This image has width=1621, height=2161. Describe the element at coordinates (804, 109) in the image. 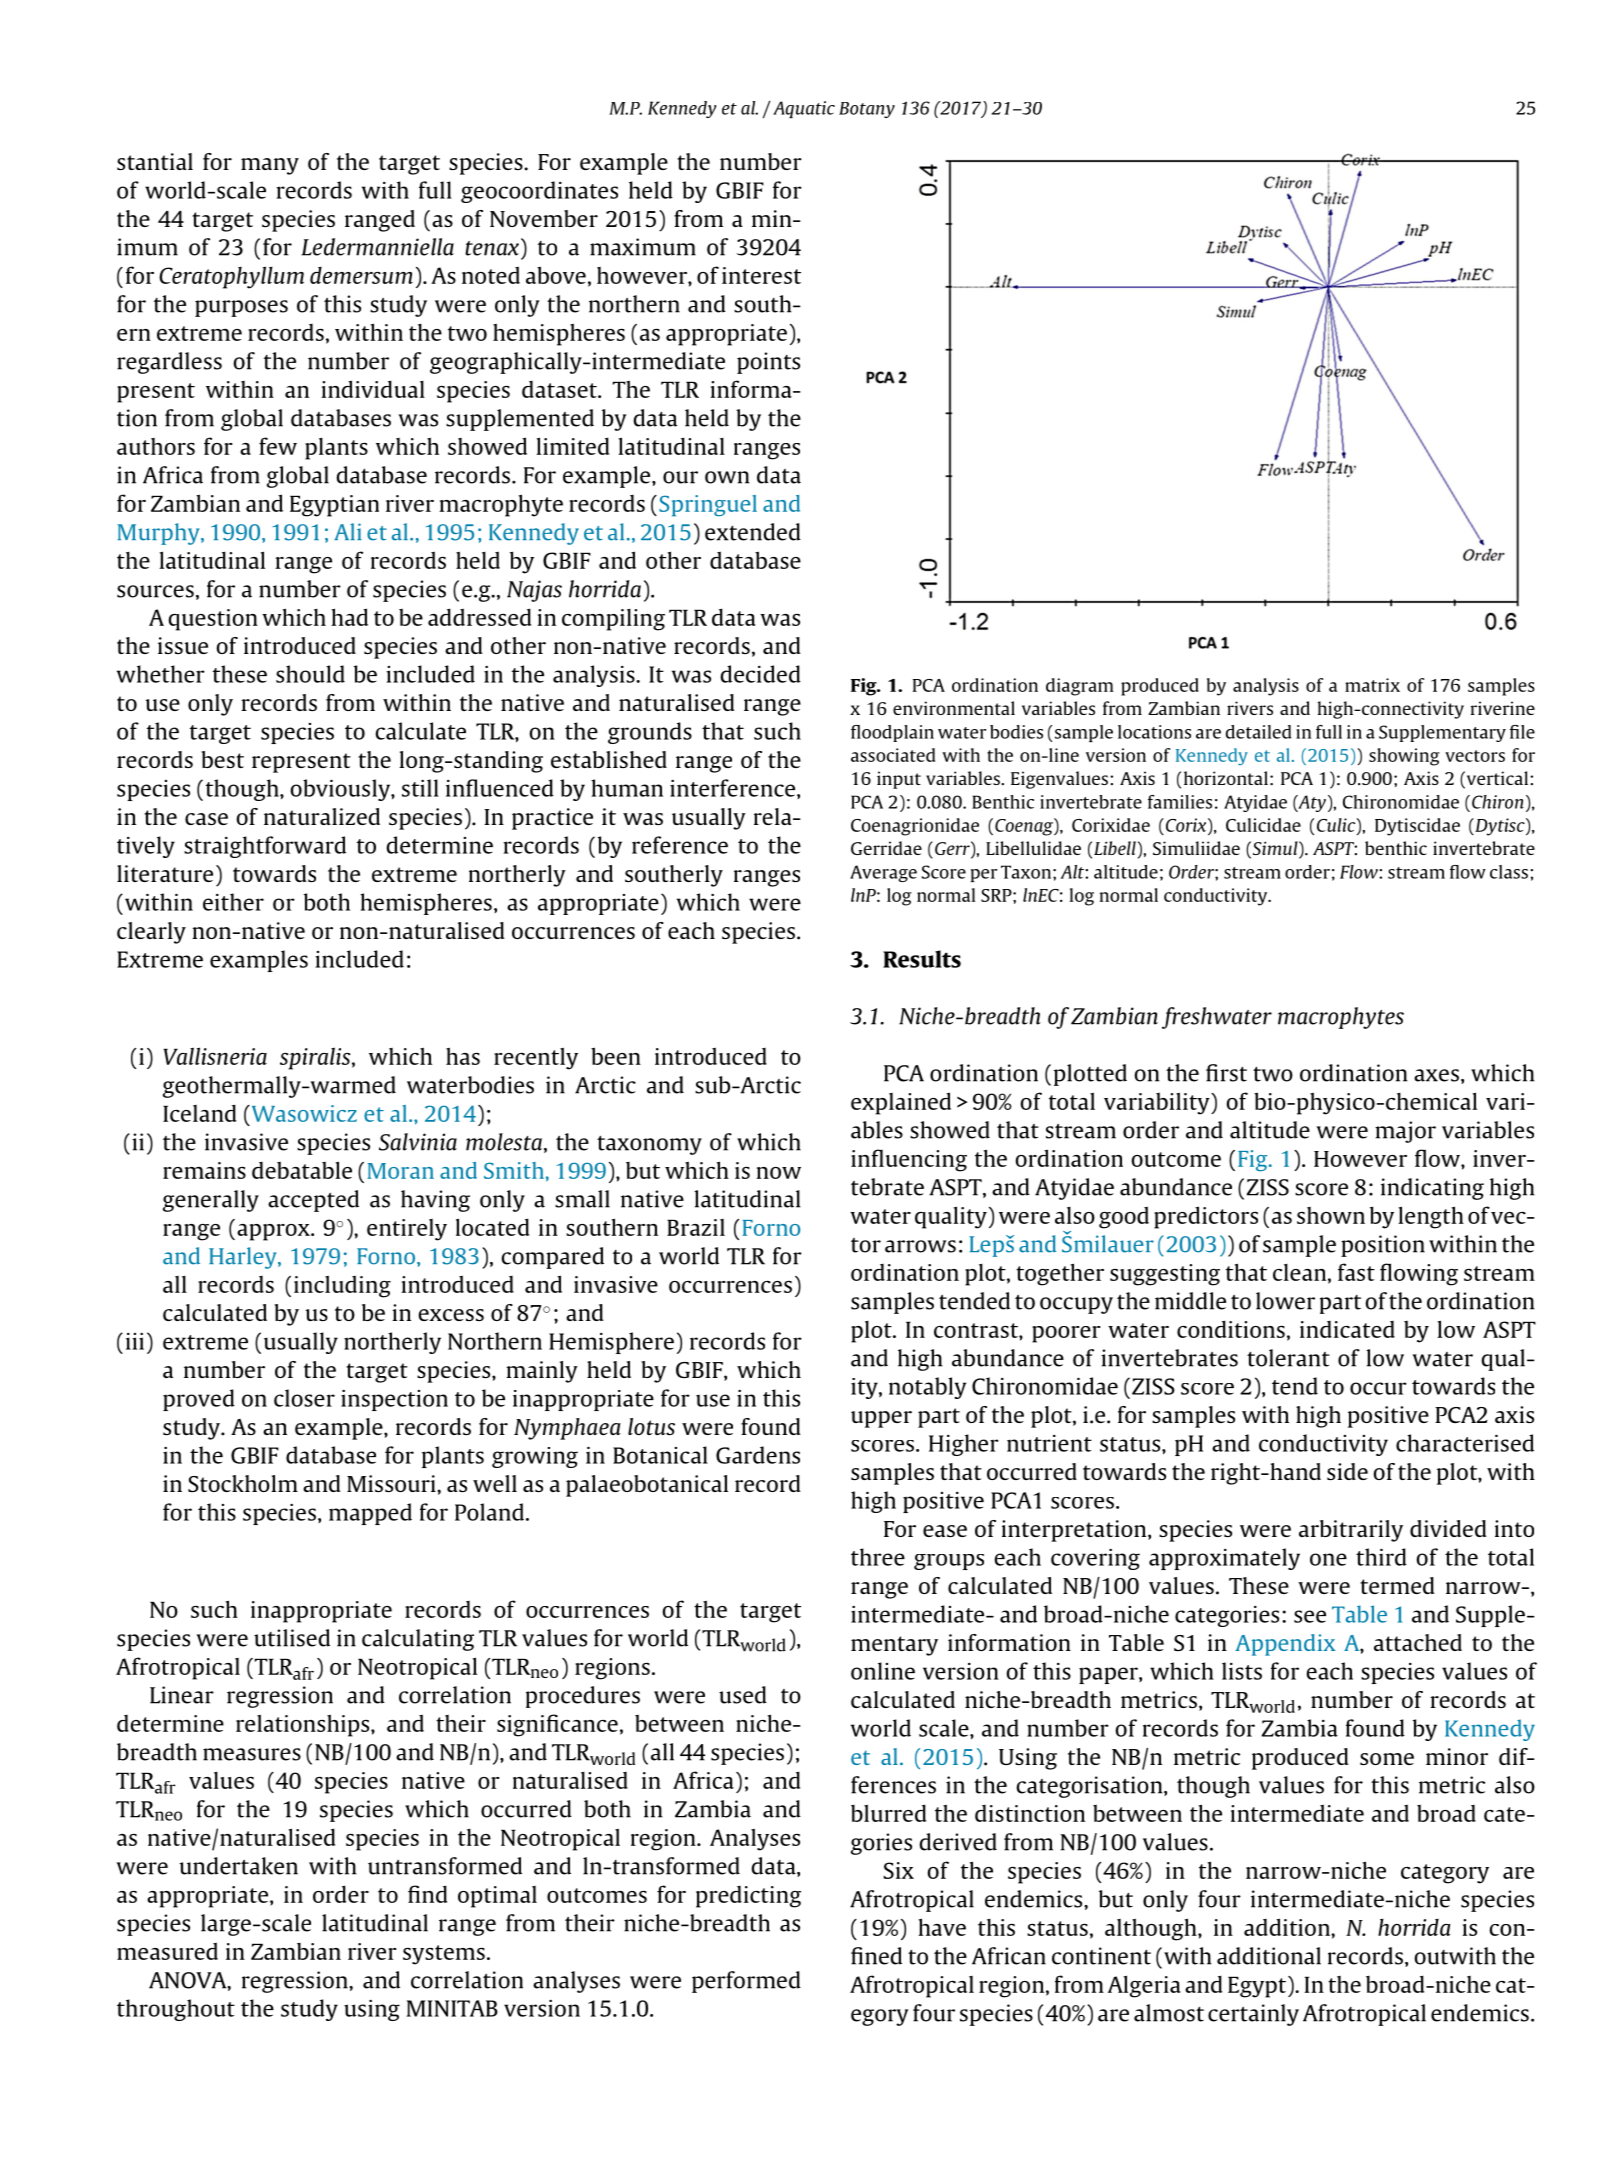

I see `Aquatic` at that location.
